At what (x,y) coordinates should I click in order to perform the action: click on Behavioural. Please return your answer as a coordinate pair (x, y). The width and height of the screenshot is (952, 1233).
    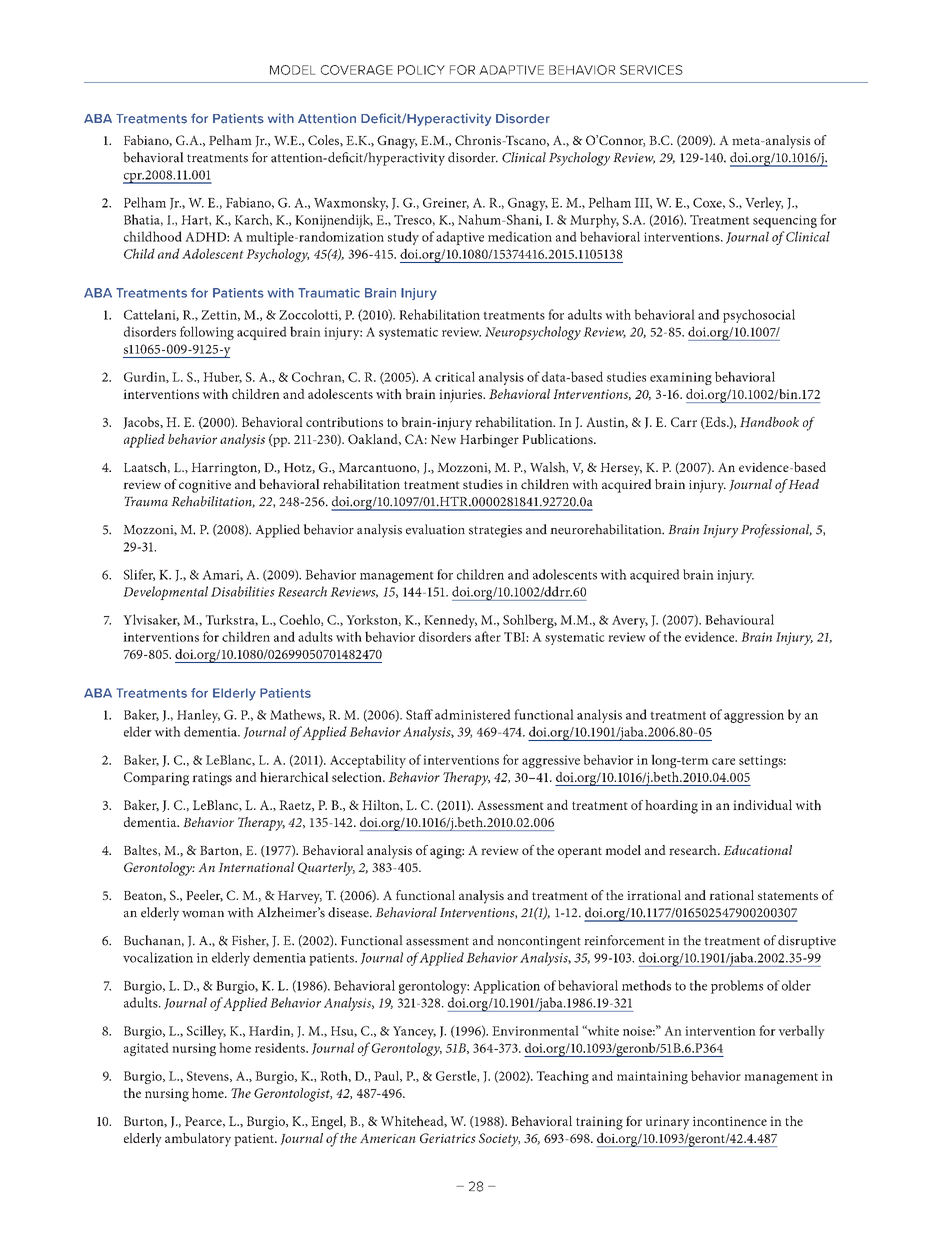
    Looking at the image, I should click on (739, 619).
